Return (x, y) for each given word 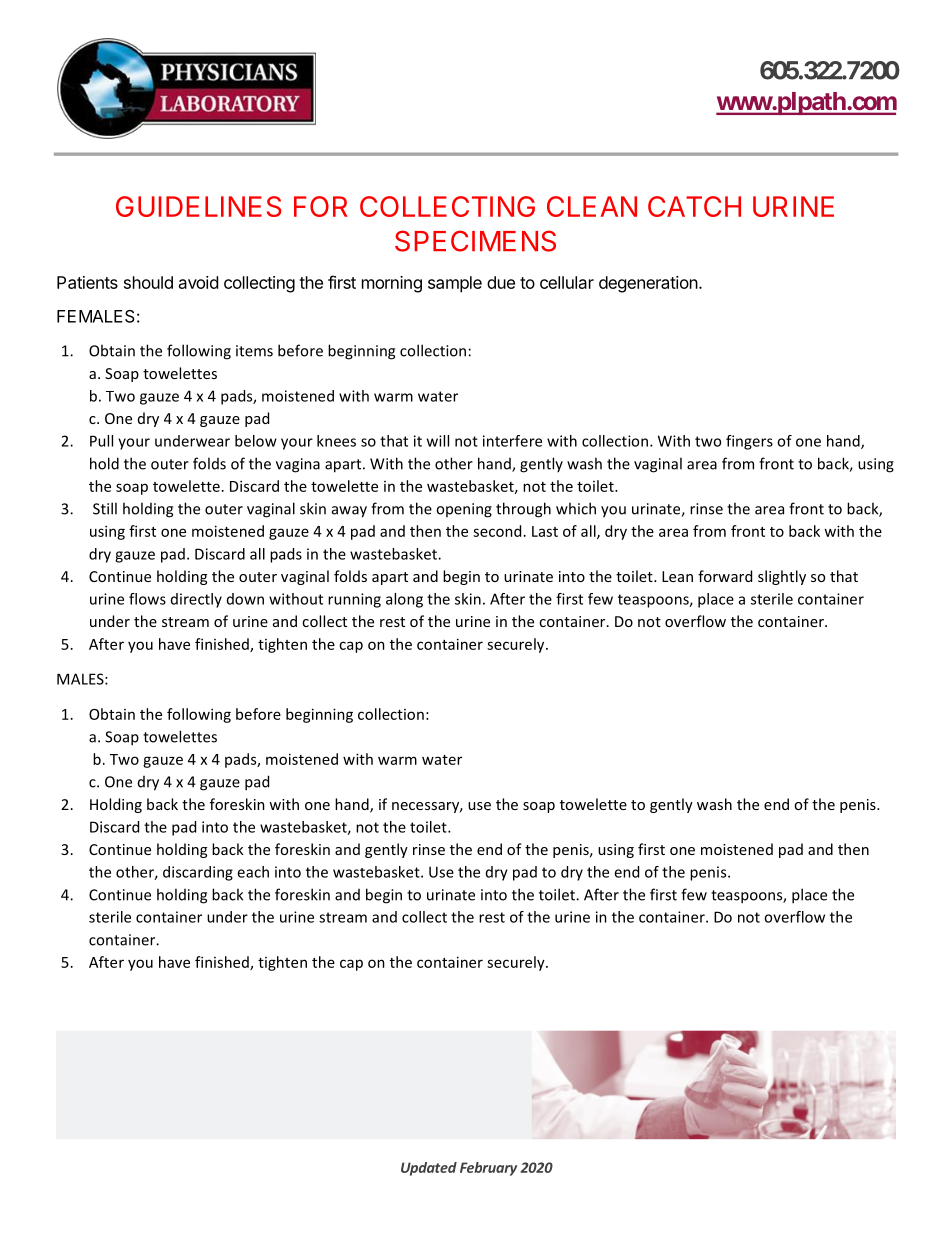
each (253, 872)
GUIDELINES (199, 206)
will (438, 441)
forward (725, 576)
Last (545, 531)
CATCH (694, 206)
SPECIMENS (475, 241)
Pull (101, 441)
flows (147, 599)
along (404, 600)
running (354, 600)
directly (196, 600)
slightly (782, 577)
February (488, 1169)
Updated (429, 1169)
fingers (749, 442)
